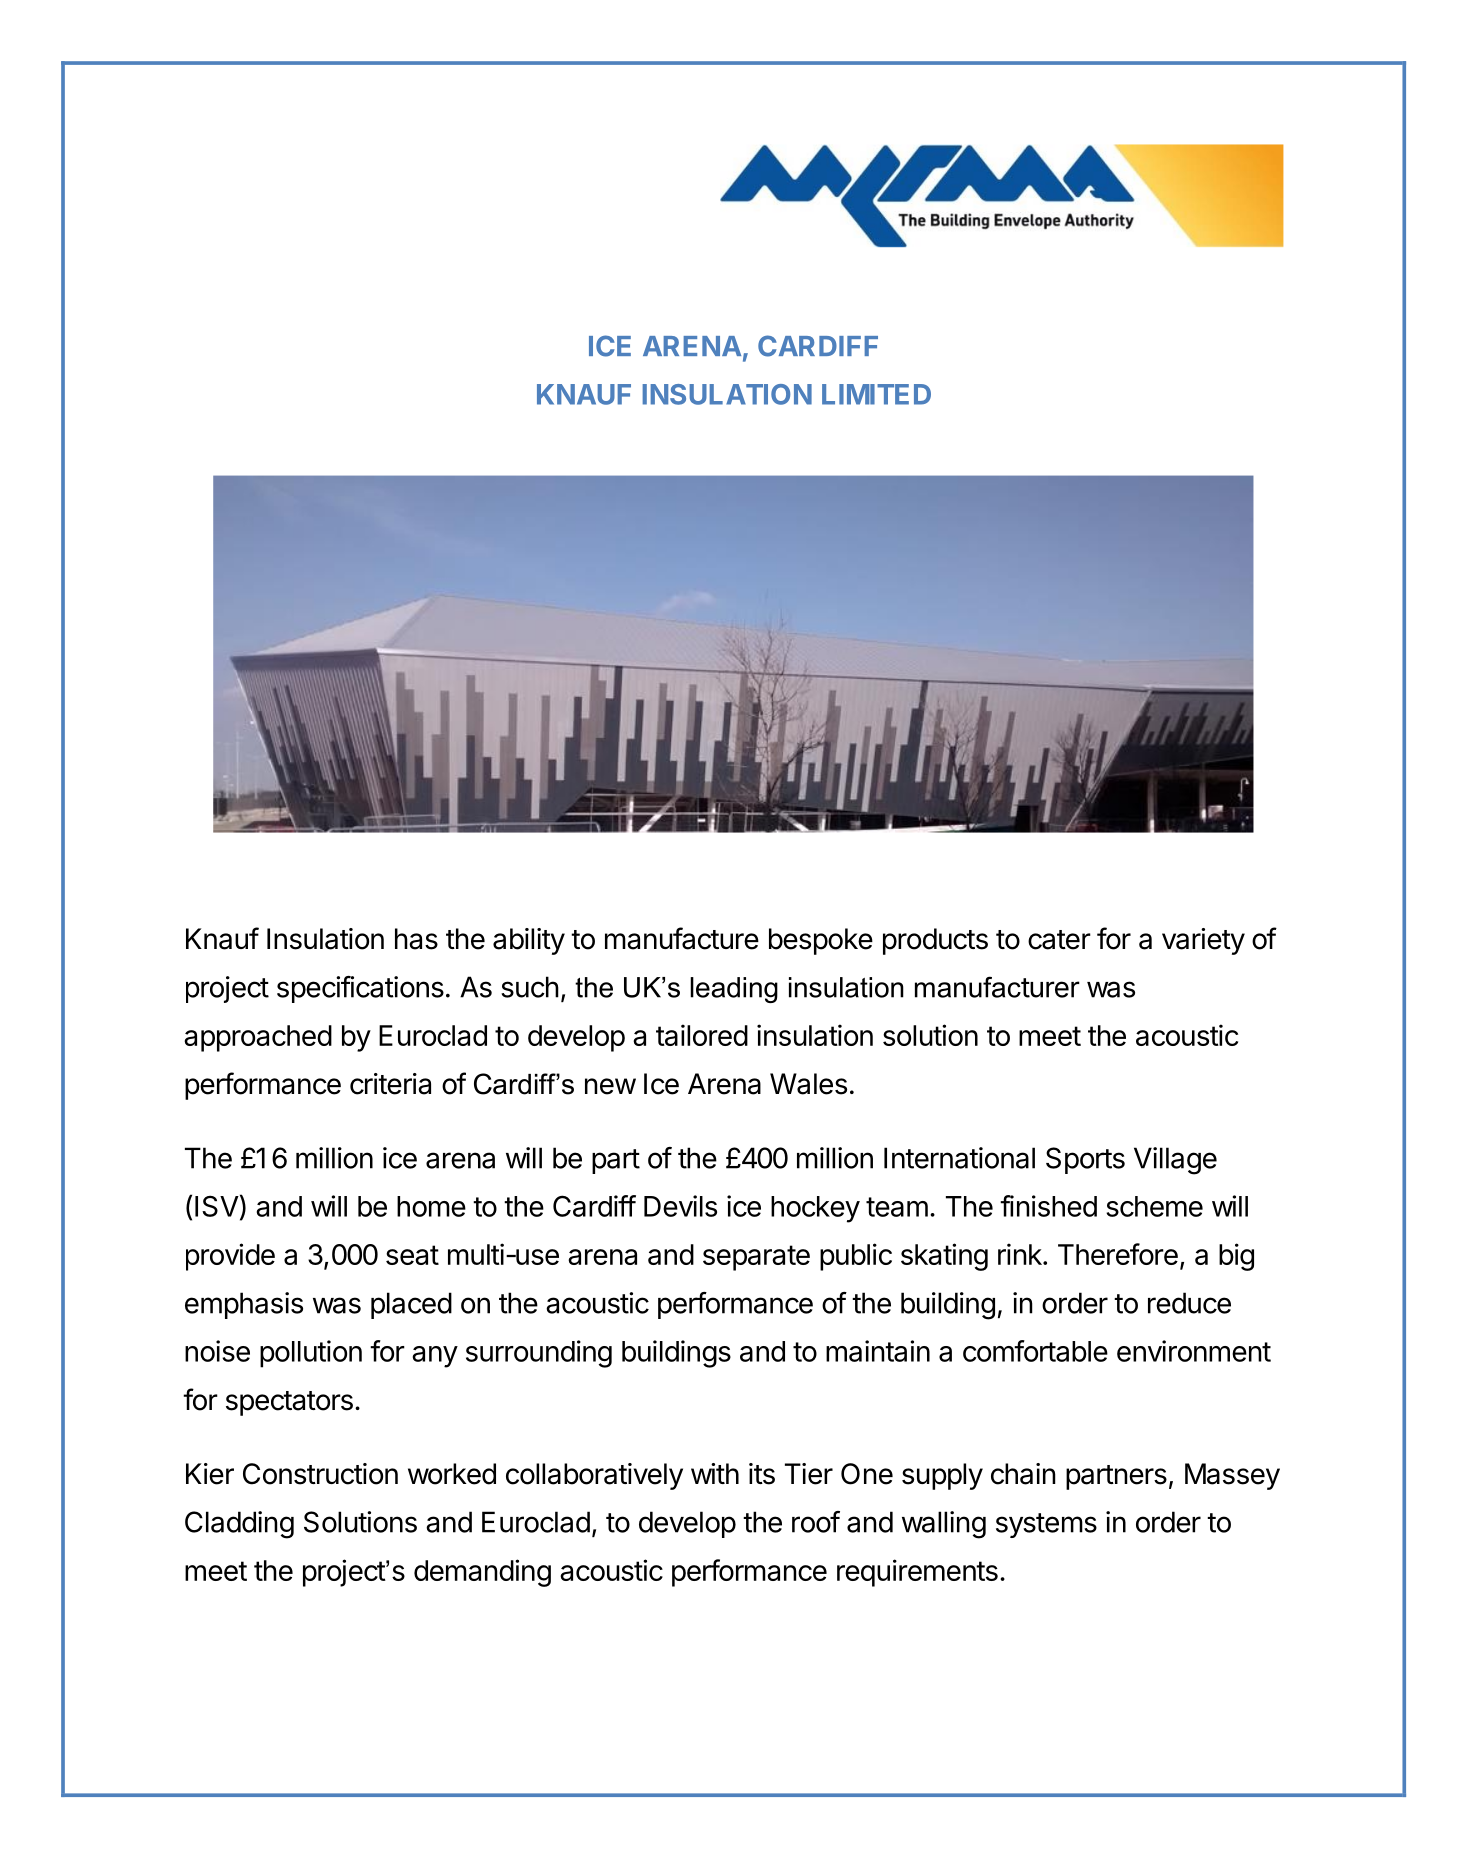 This screenshot has width=1467, height=1858. I want to click on products, so click(935, 941).
